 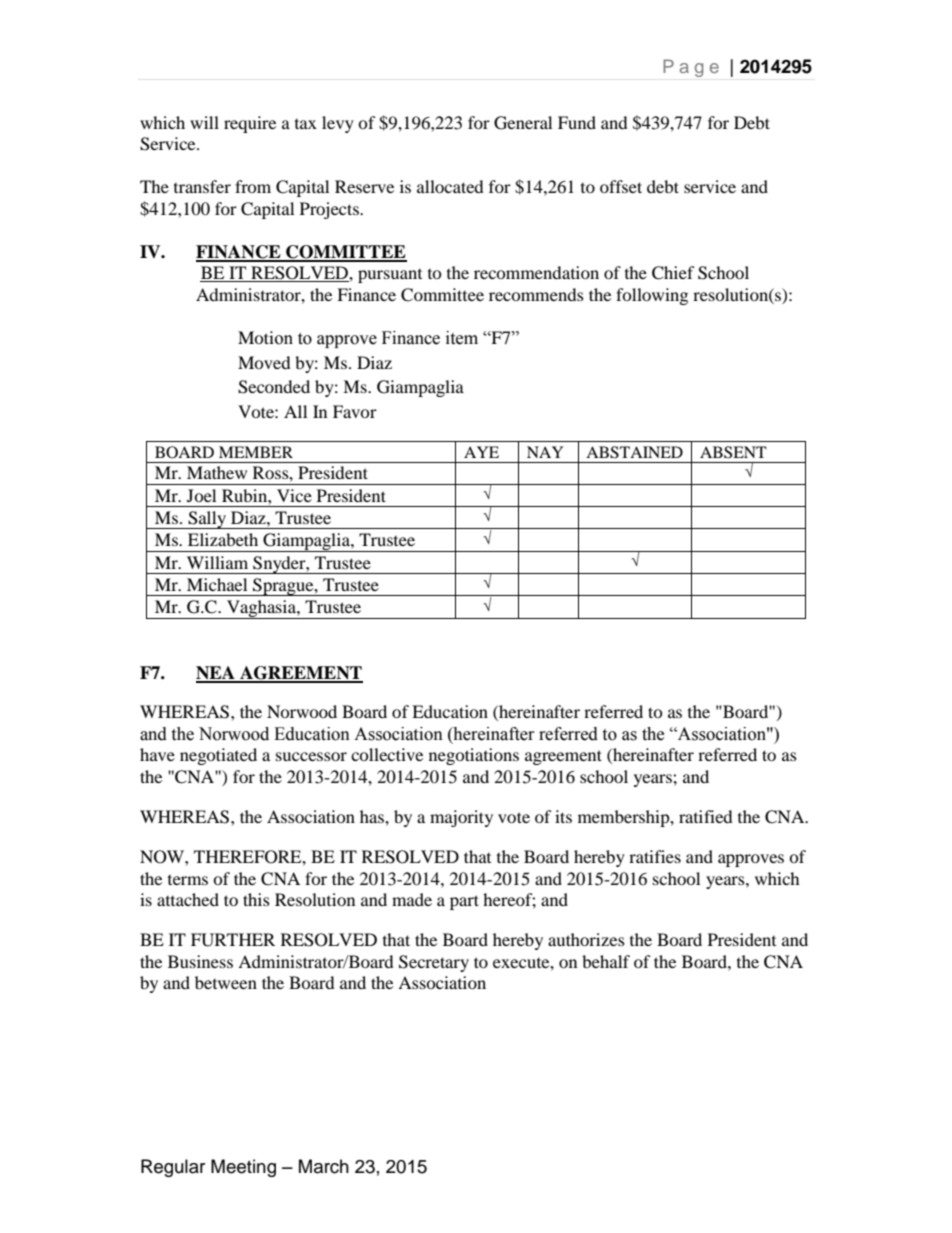 What do you see at coordinates (464, 902) in the document?
I see `part` at bounding box center [464, 902].
